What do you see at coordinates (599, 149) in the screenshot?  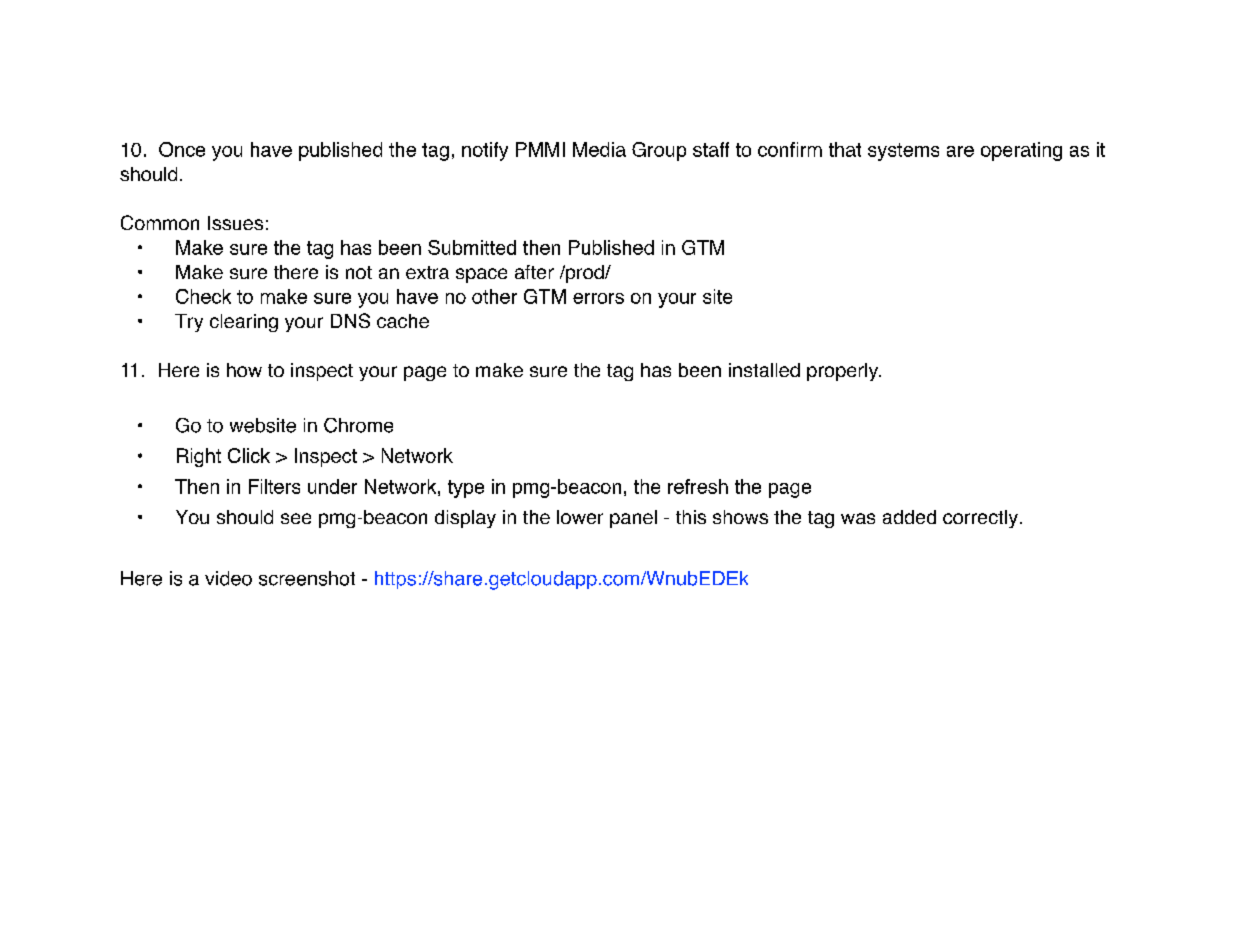 I see `Media` at bounding box center [599, 149].
